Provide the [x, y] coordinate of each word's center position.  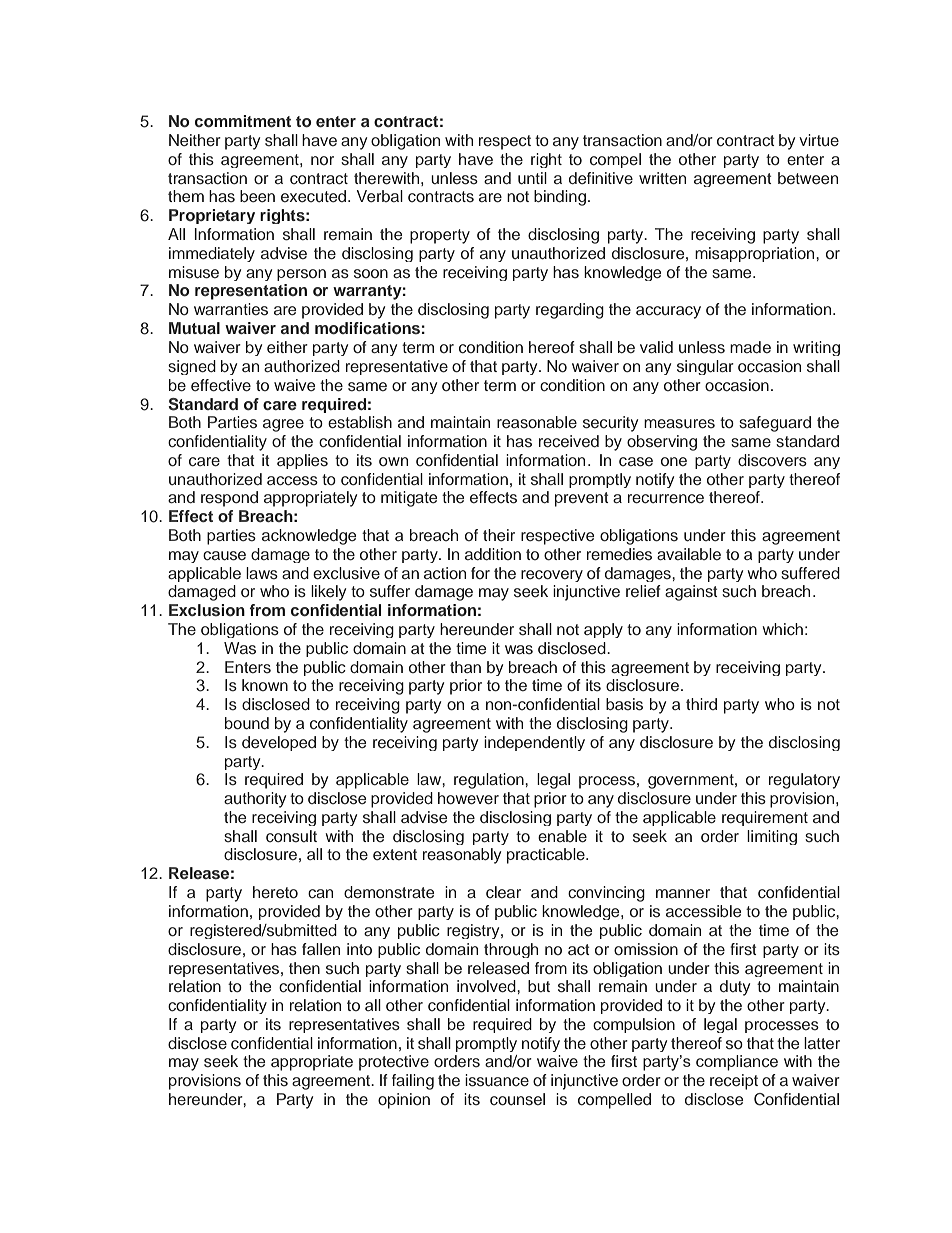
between [808, 178]
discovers [772, 460]
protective [394, 1063]
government [692, 781]
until [532, 178]
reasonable [537, 422]
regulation [490, 781]
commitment [243, 121]
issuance [497, 1080]
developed [279, 743]
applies [302, 461]
